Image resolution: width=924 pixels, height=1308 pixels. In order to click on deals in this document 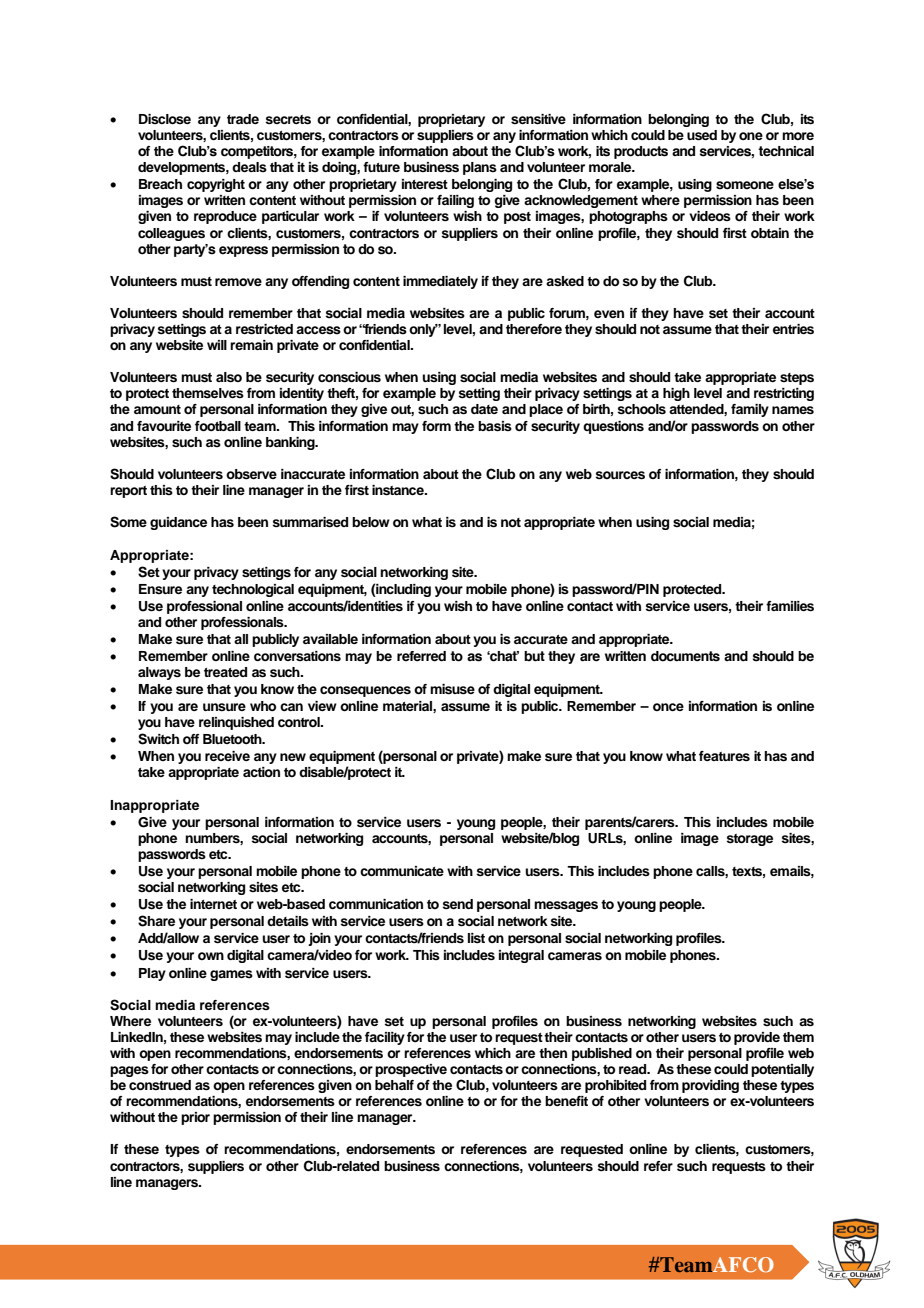, I will do `click(249, 167)`.
